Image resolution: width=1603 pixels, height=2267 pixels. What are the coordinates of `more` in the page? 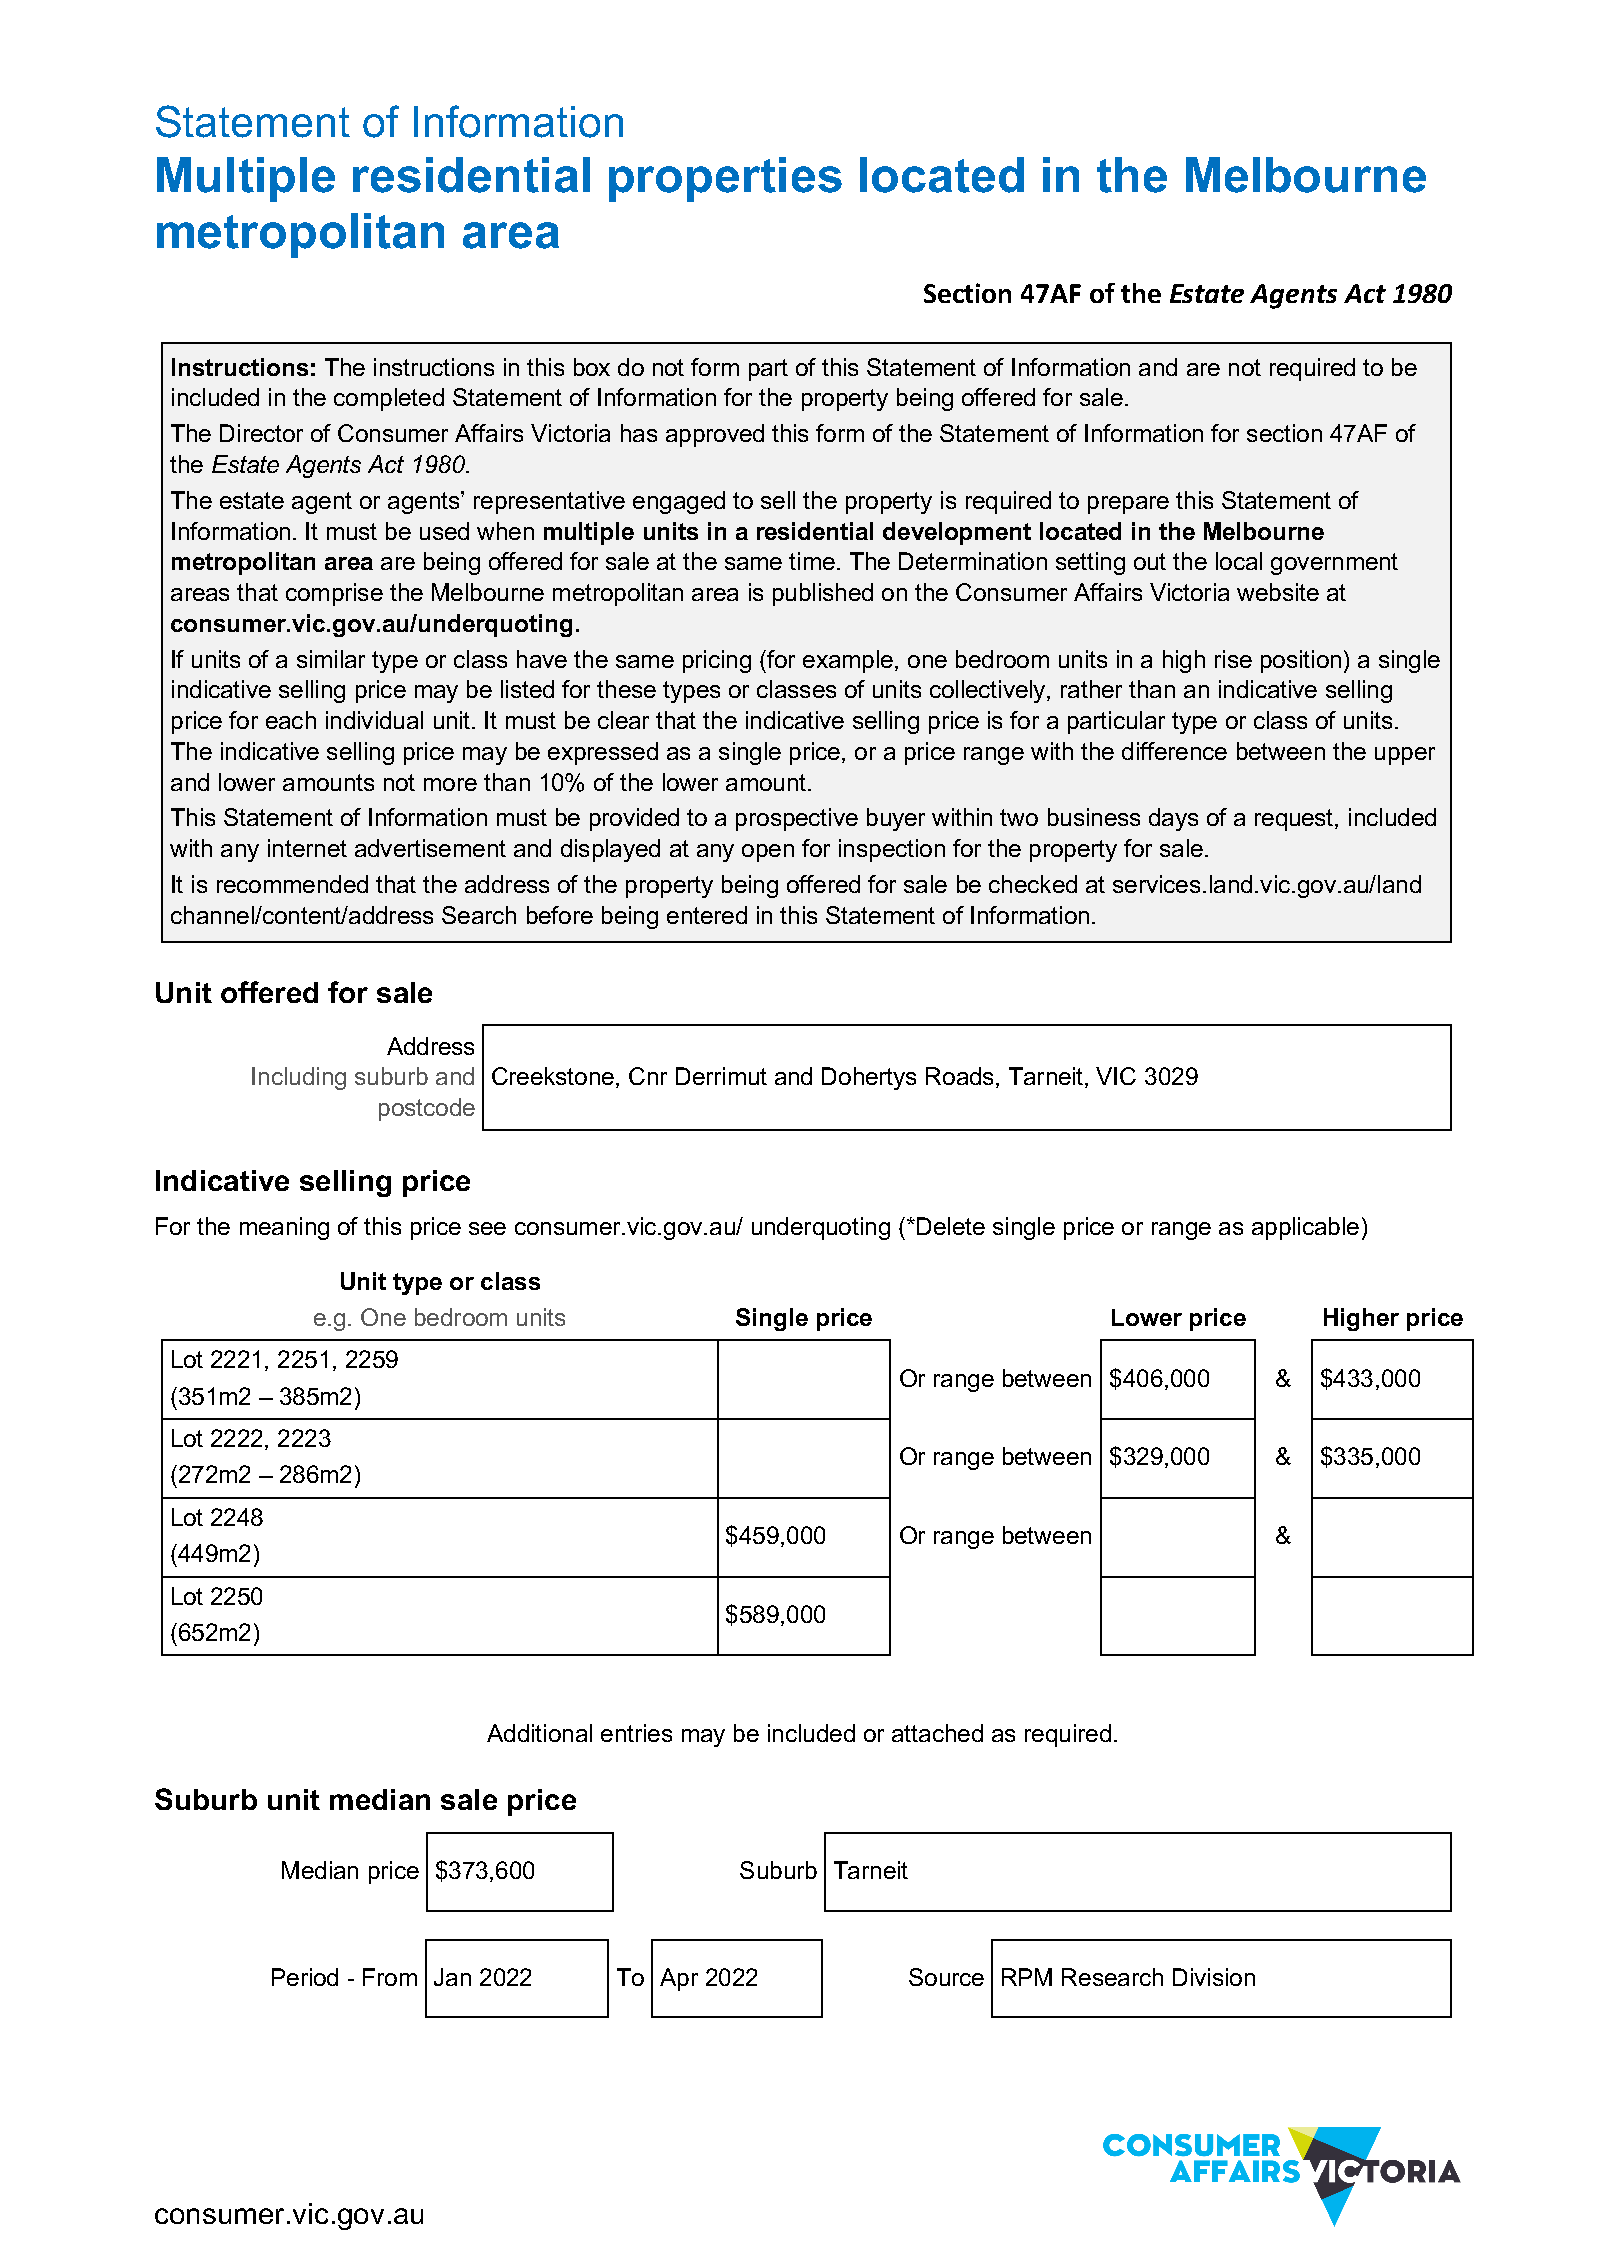 It's located at (450, 784).
